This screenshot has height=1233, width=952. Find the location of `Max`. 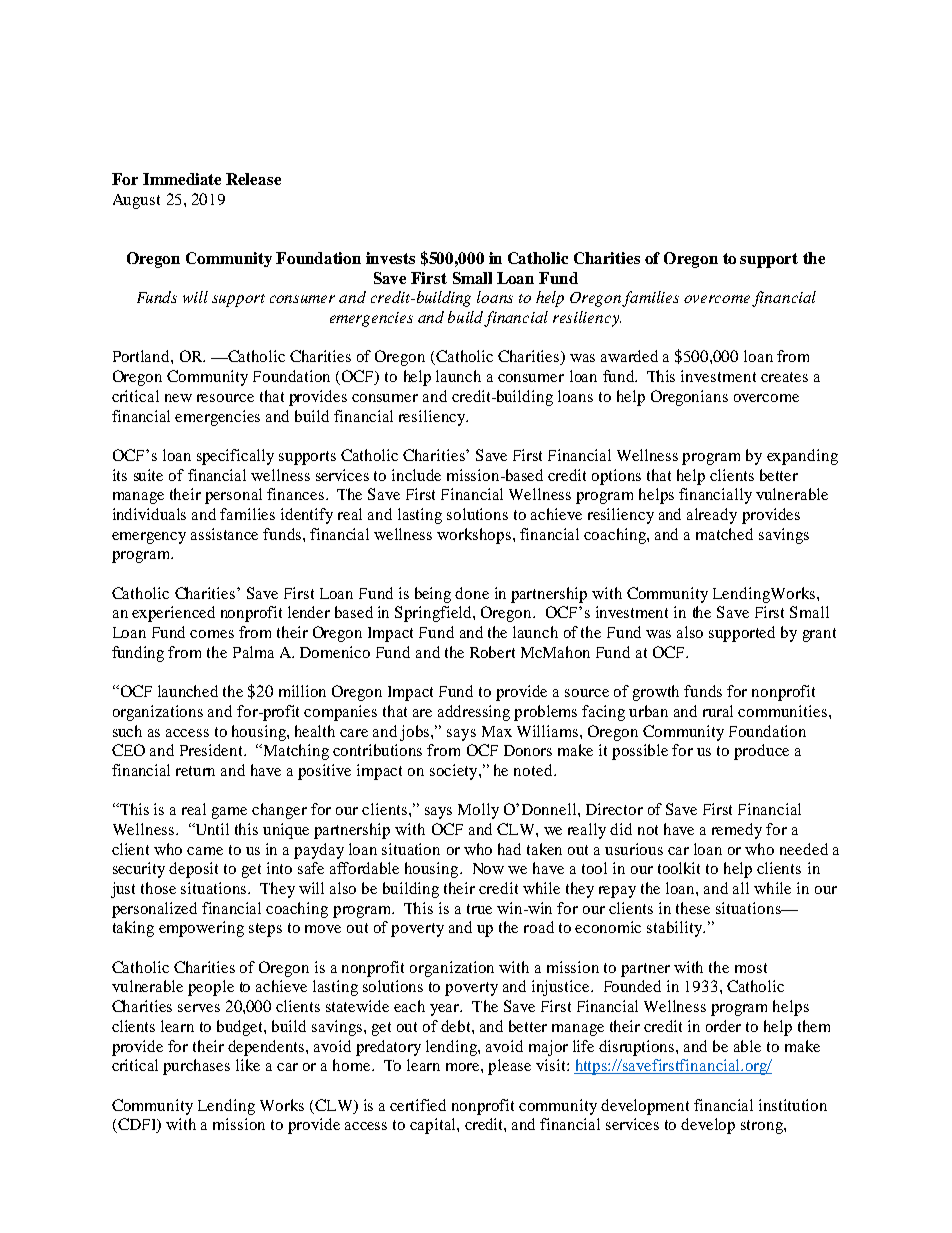

Max is located at coordinates (497, 731).
